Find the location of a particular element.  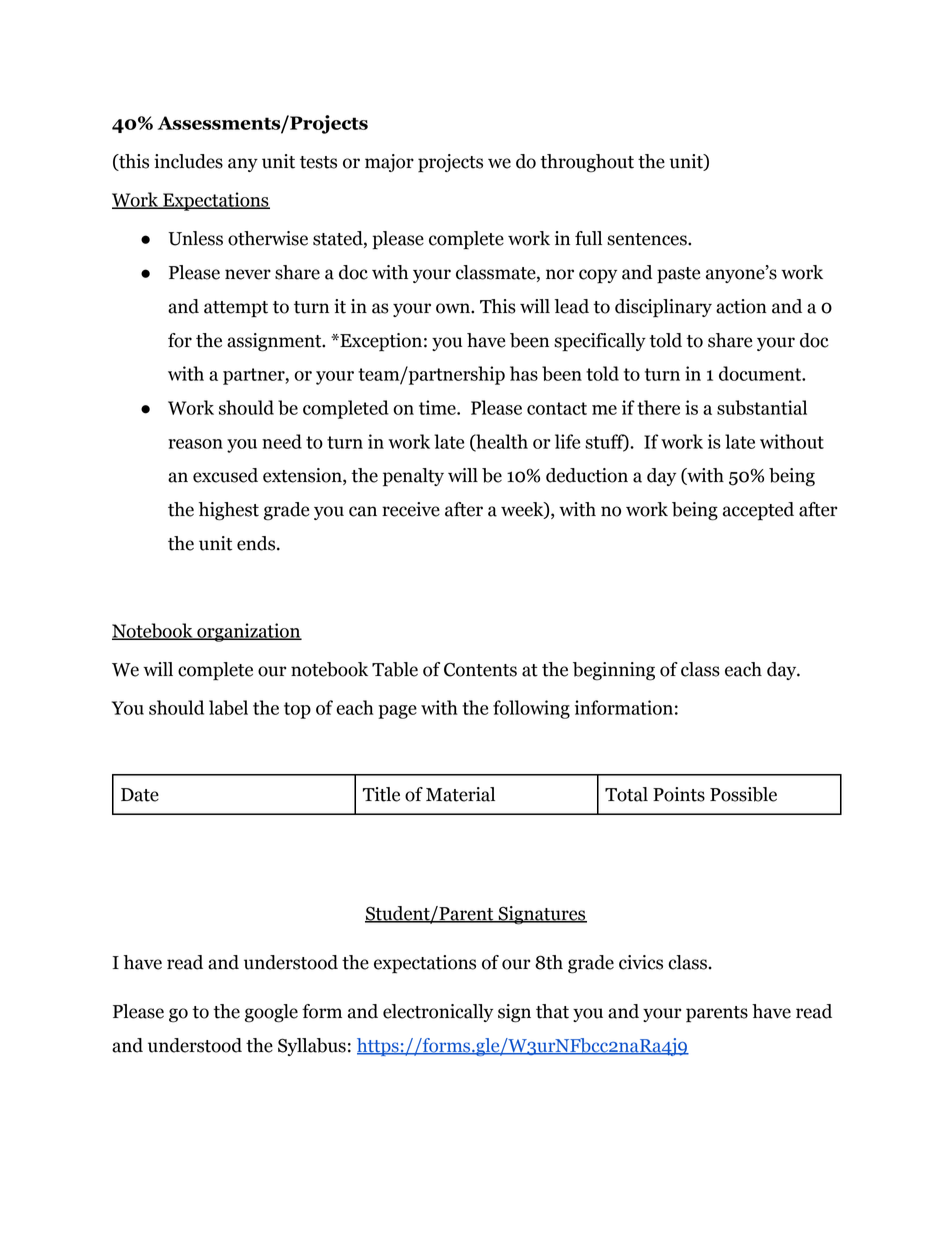

sentences is located at coordinates (648, 239).
